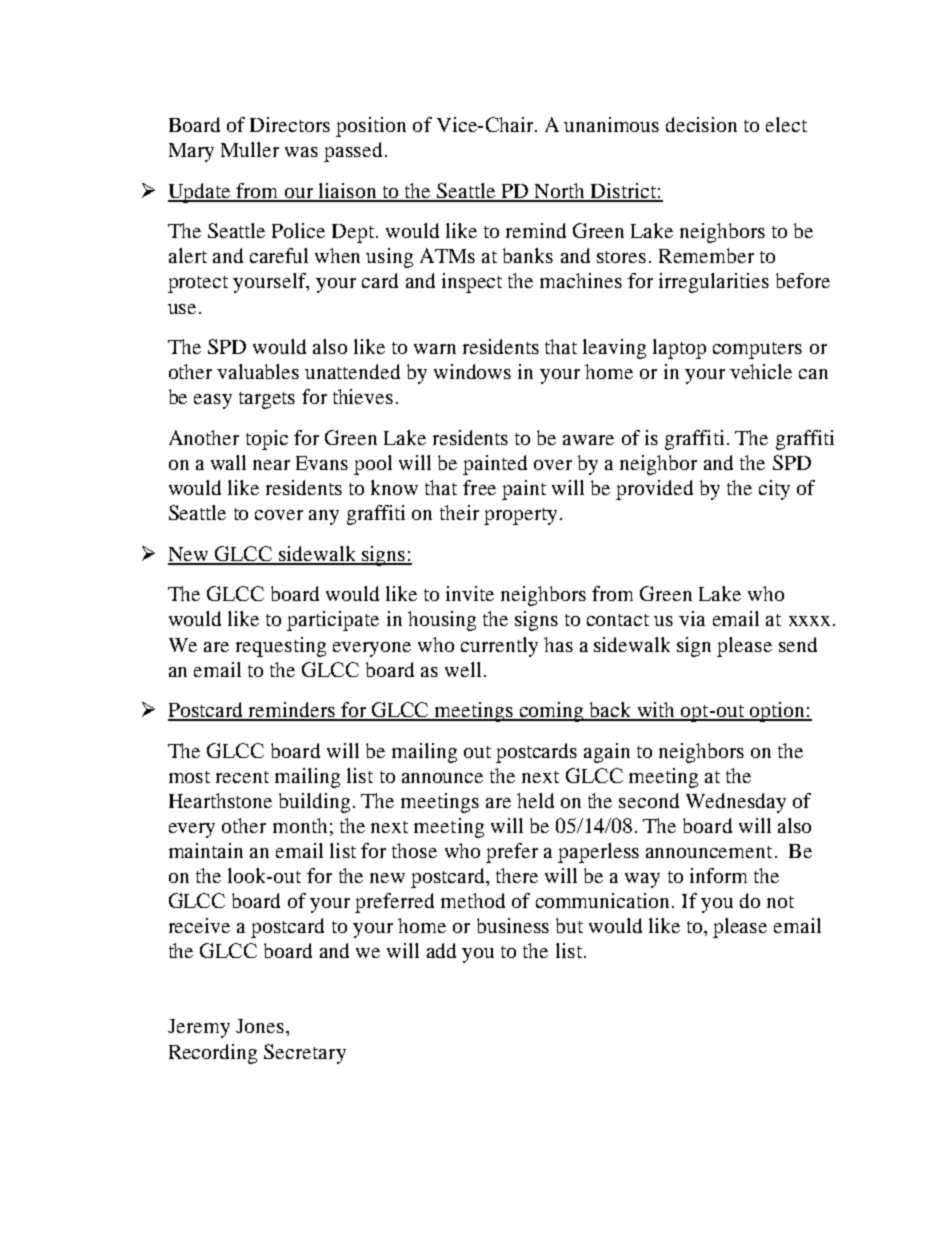 Image resolution: width=952 pixels, height=1233 pixels. I want to click on unanimous, so click(611, 124).
